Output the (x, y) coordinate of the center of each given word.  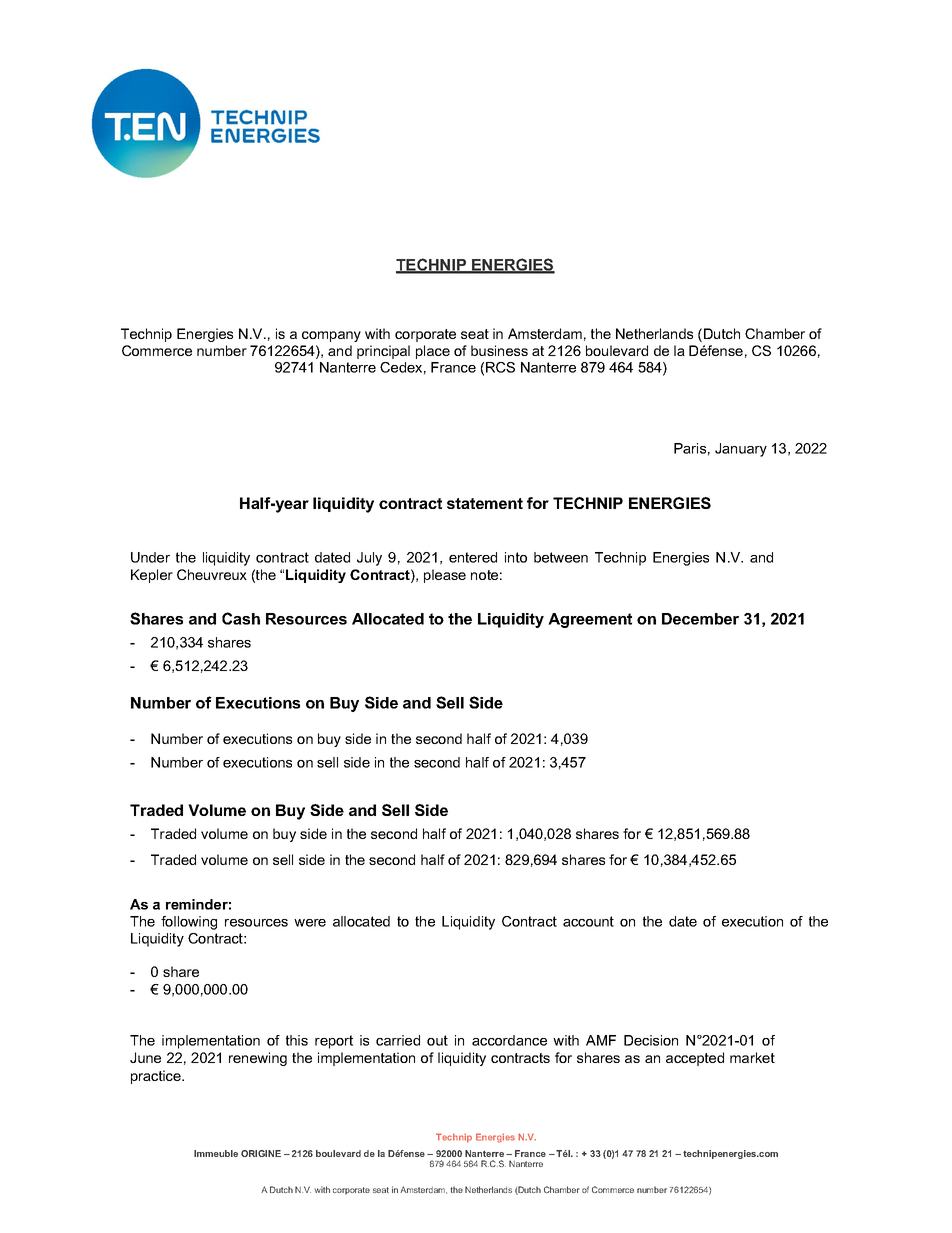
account (588, 921)
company (331, 336)
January (741, 450)
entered (473, 557)
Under (150, 557)
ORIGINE (261, 1153)
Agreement (590, 620)
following (189, 923)
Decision (651, 1040)
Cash (241, 618)
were (310, 923)
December (700, 619)
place (433, 352)
